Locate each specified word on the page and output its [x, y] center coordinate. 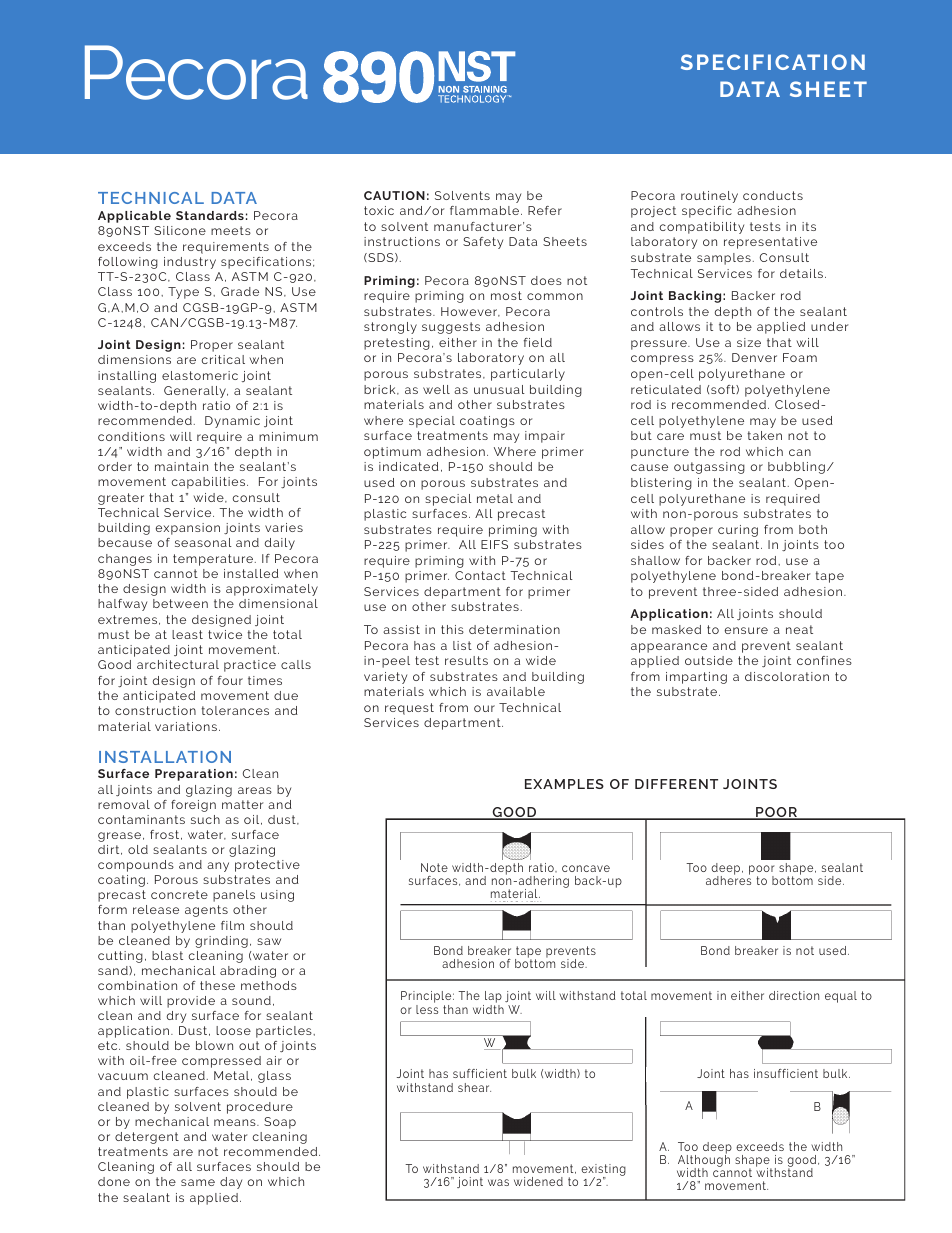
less [427, 1009]
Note [434, 867]
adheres [728, 879]
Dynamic [232, 422]
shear [474, 1087]
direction [794, 995]
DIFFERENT [676, 784]
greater [121, 499]
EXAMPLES [564, 784]
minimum [288, 436]
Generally [196, 392]
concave [586, 868]
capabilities [210, 483]
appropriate [134, 502]
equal [841, 997]
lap [492, 998]
